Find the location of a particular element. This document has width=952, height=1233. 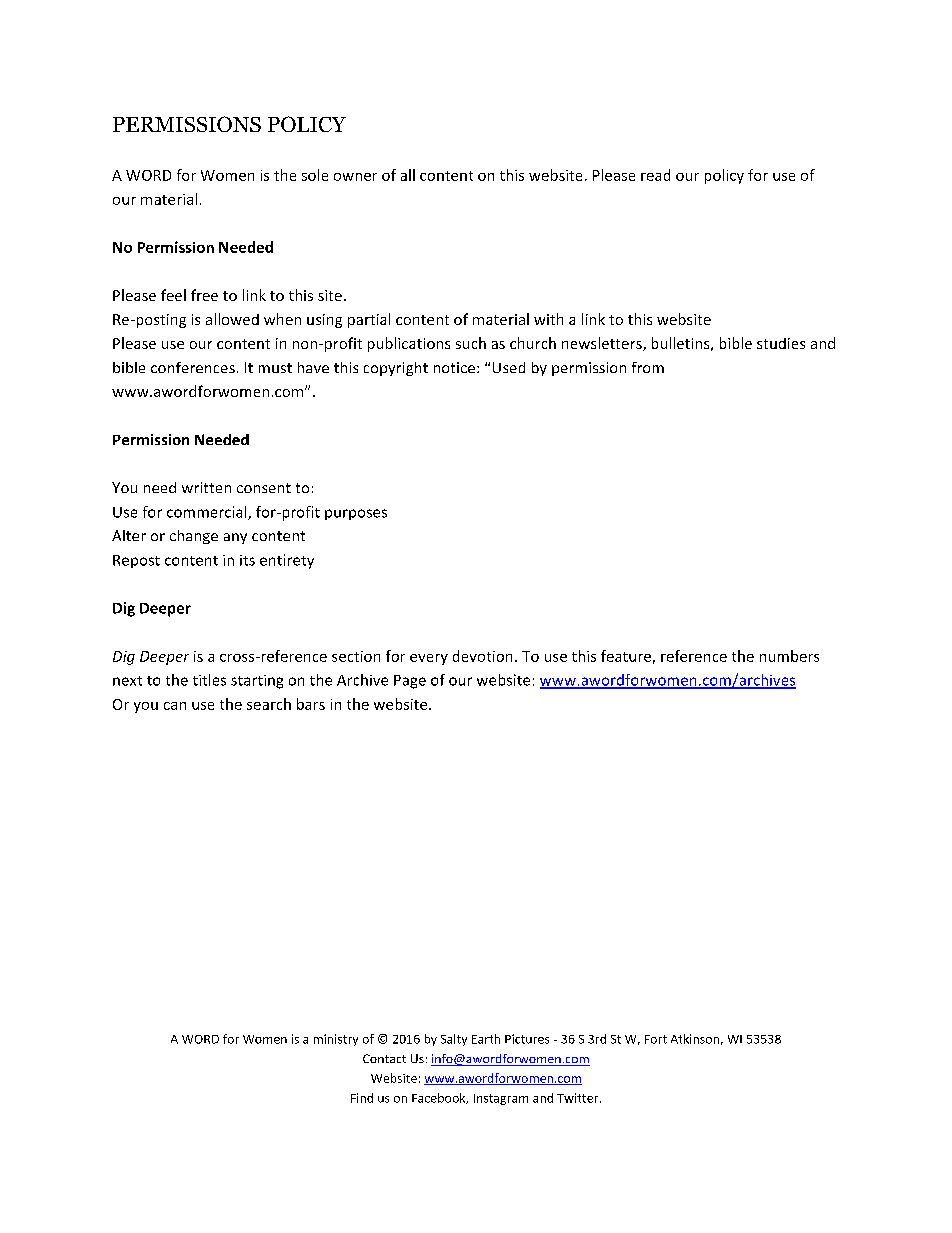

ministry is located at coordinates (336, 1040).
